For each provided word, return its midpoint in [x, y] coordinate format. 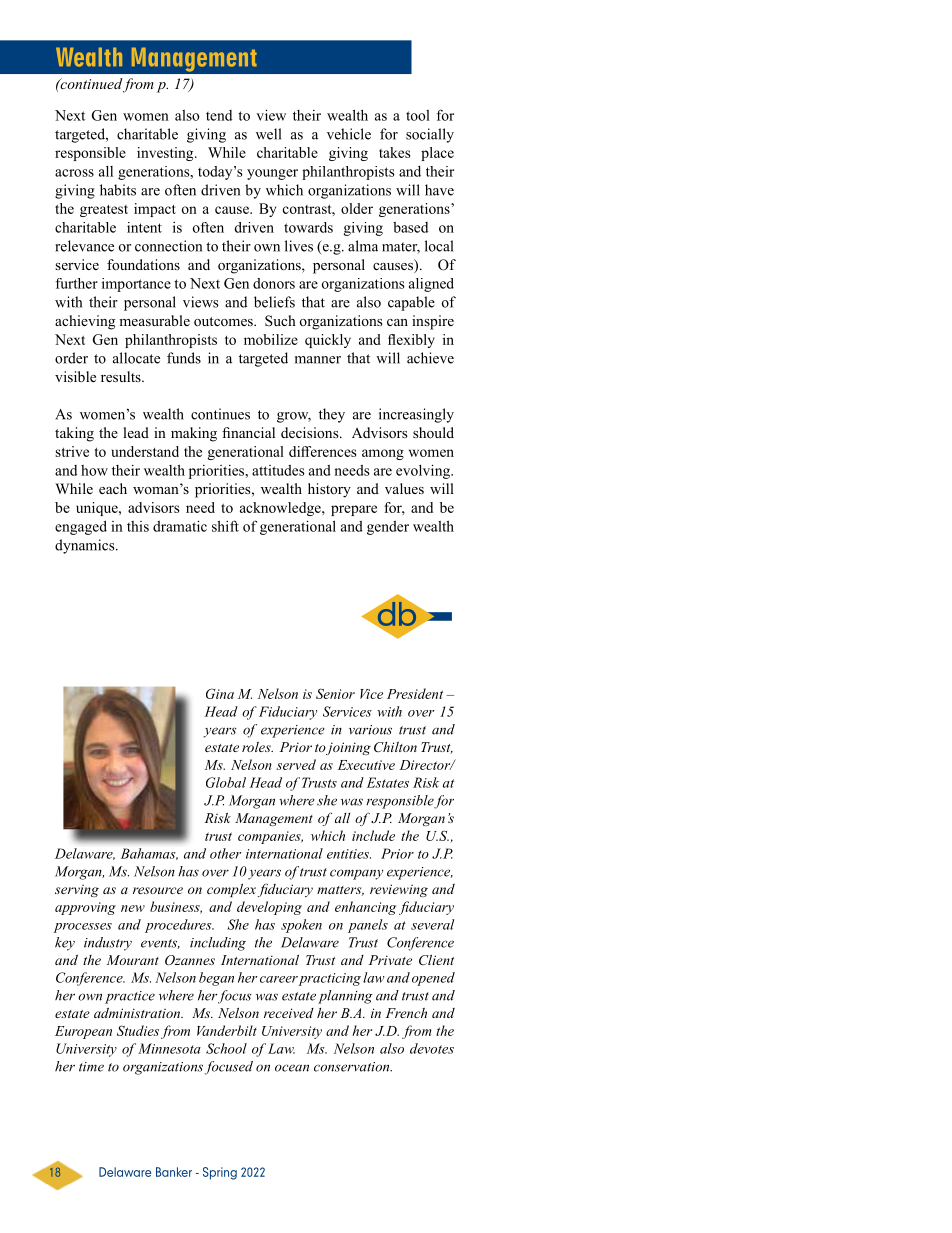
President [415, 693]
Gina [220, 693]
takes [394, 152]
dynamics [86, 546]
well [268, 134]
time [91, 1067]
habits [118, 190]
